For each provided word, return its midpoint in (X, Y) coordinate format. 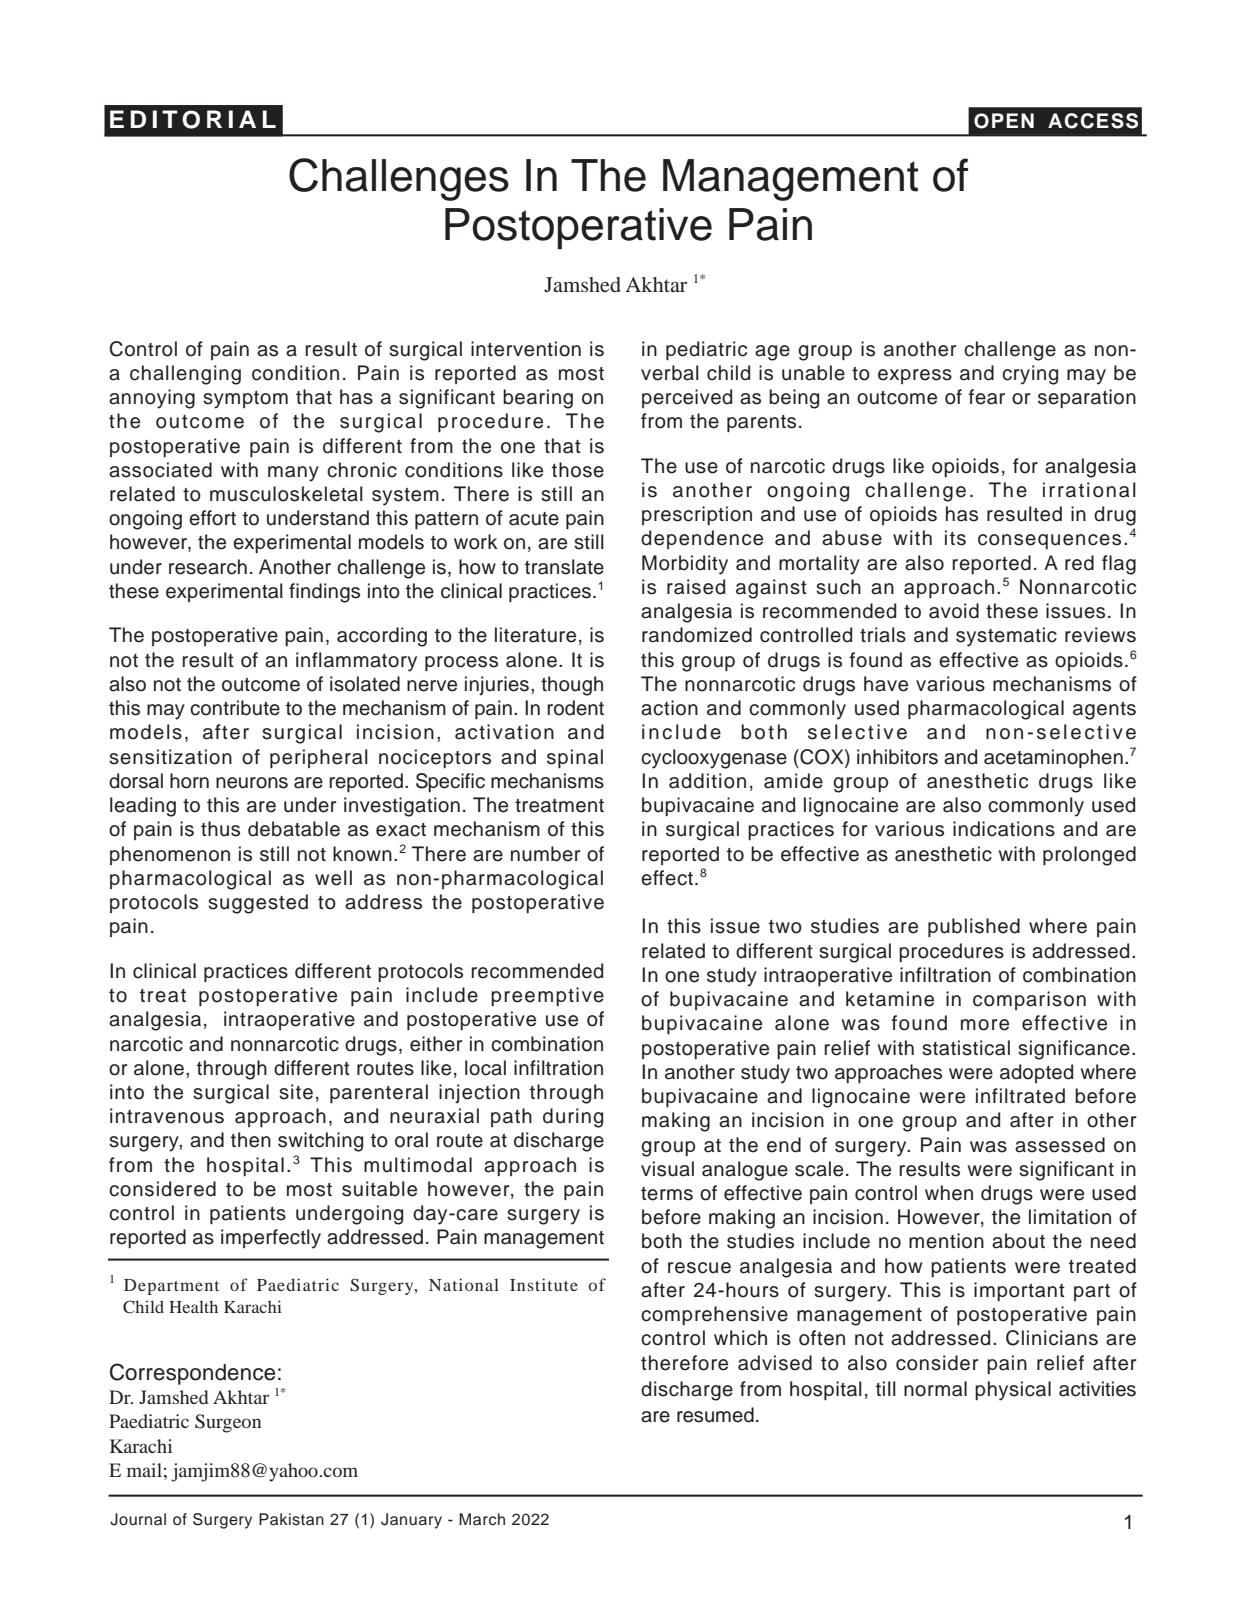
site (296, 1092)
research (208, 567)
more (985, 1025)
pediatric (706, 350)
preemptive (547, 996)
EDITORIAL (193, 119)
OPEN (1004, 121)
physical (1013, 1391)
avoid (954, 611)
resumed (715, 1415)
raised (696, 587)
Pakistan (291, 1519)
